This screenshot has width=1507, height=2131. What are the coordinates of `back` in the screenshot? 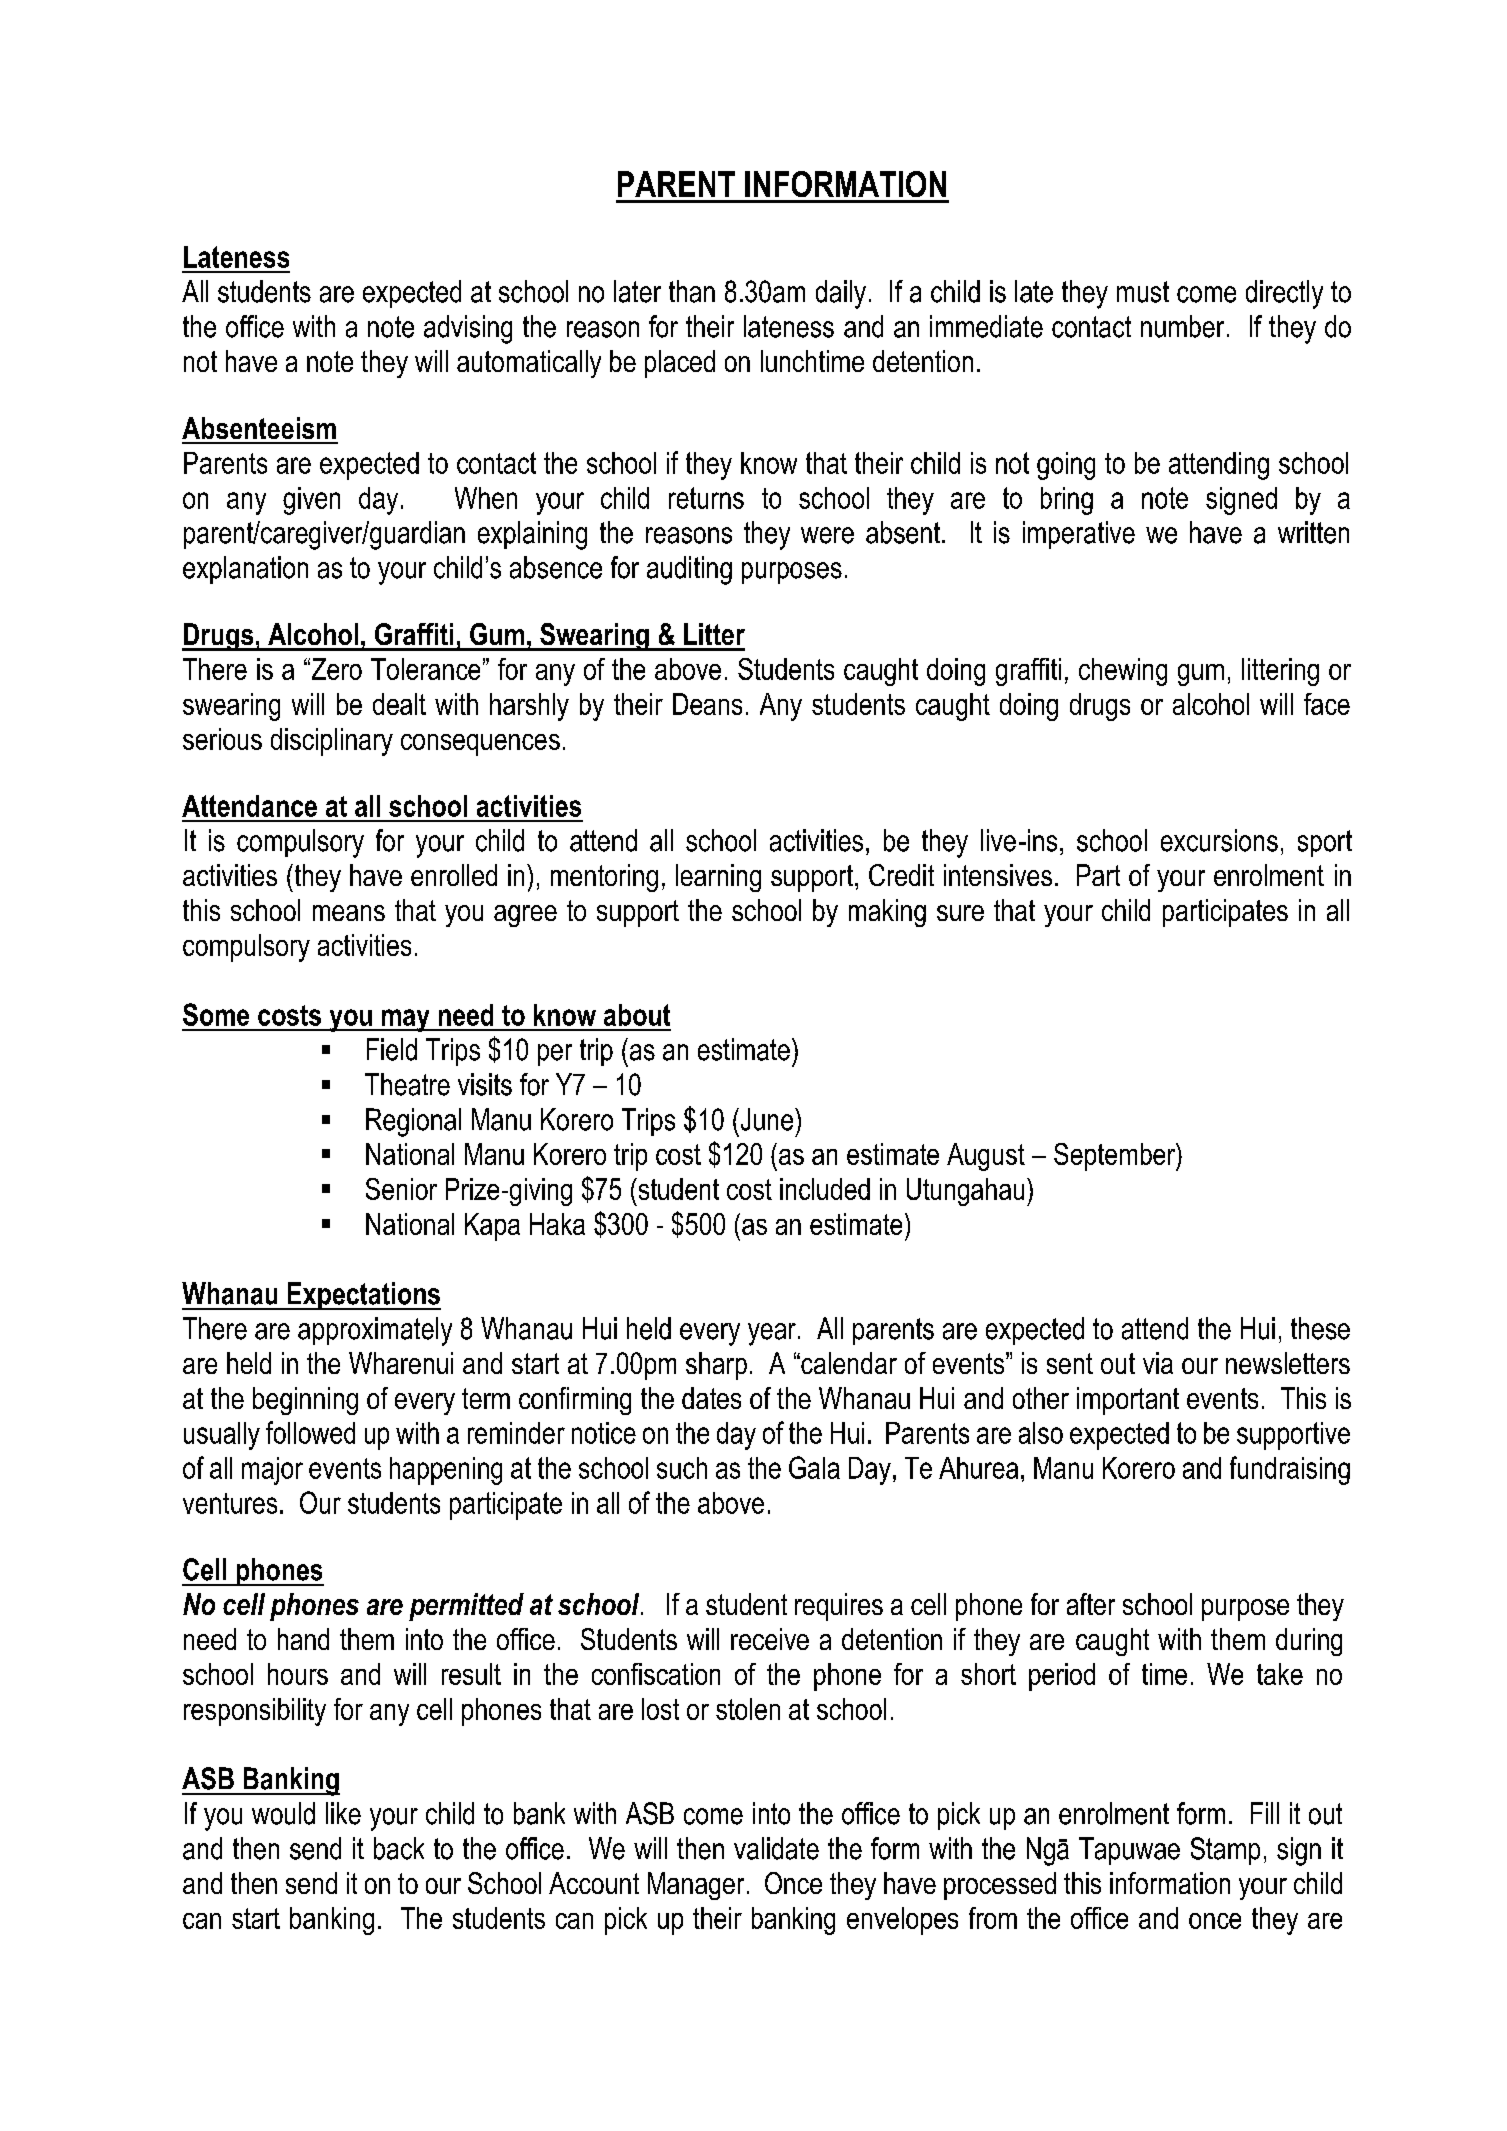 It's located at (399, 1848).
